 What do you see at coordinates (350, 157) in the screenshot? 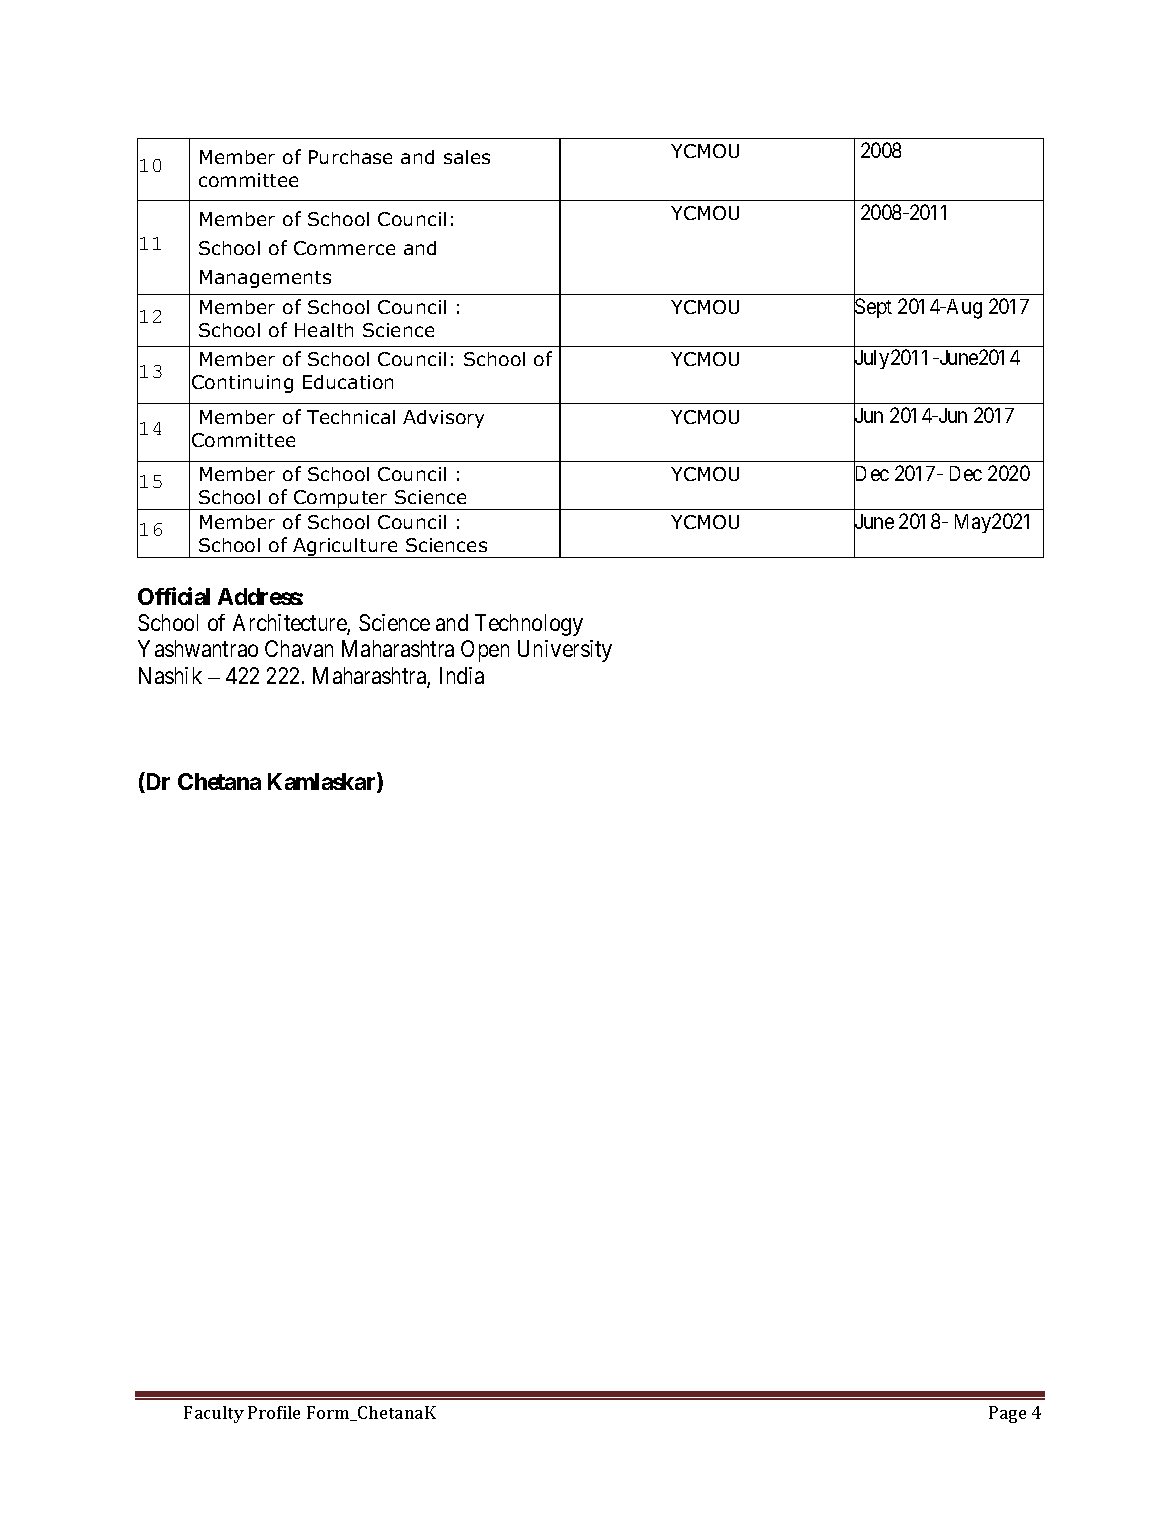
I see `Purchase` at bounding box center [350, 157].
